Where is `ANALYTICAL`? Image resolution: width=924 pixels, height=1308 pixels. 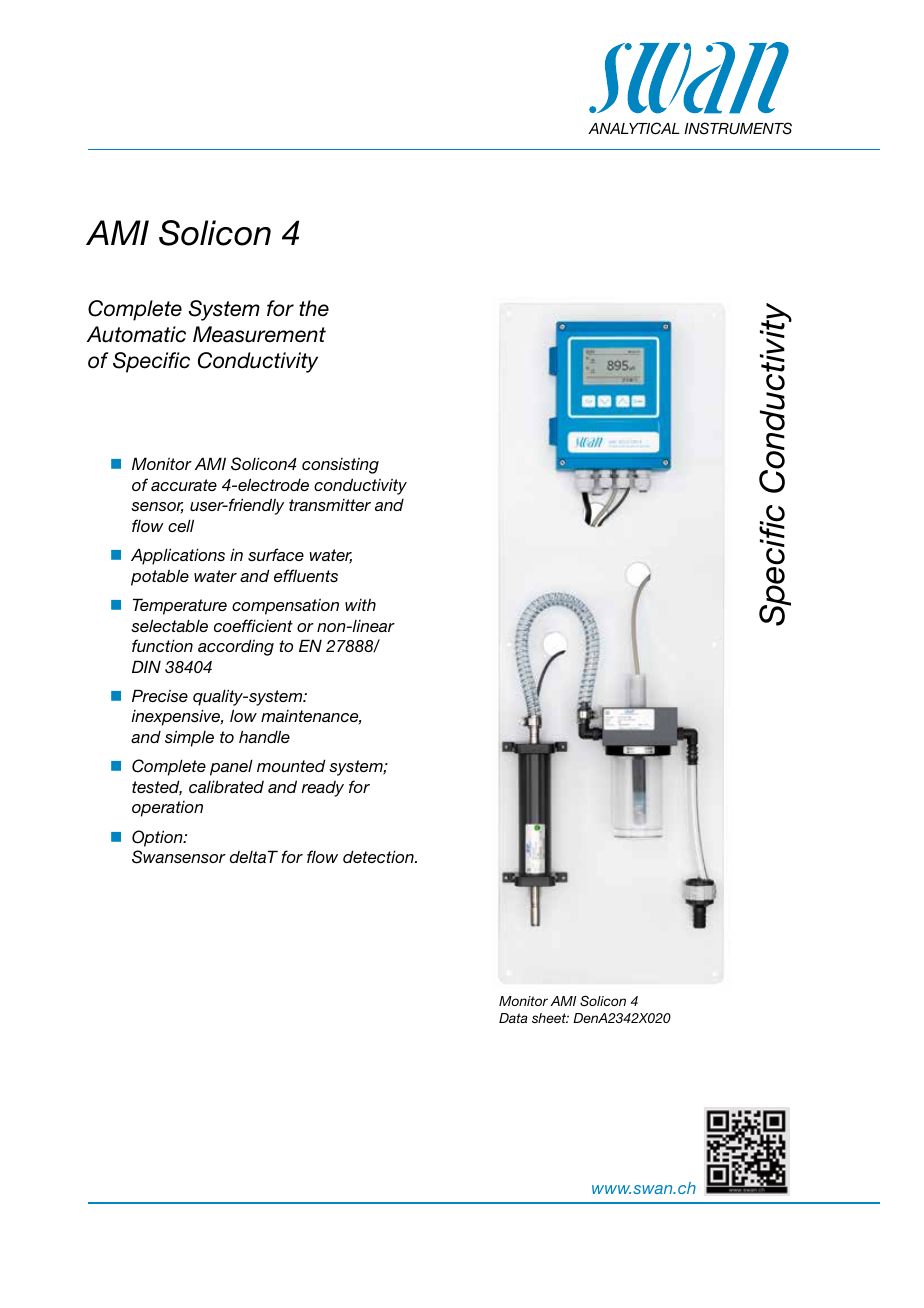
ANALYTICAL is located at coordinates (634, 128).
